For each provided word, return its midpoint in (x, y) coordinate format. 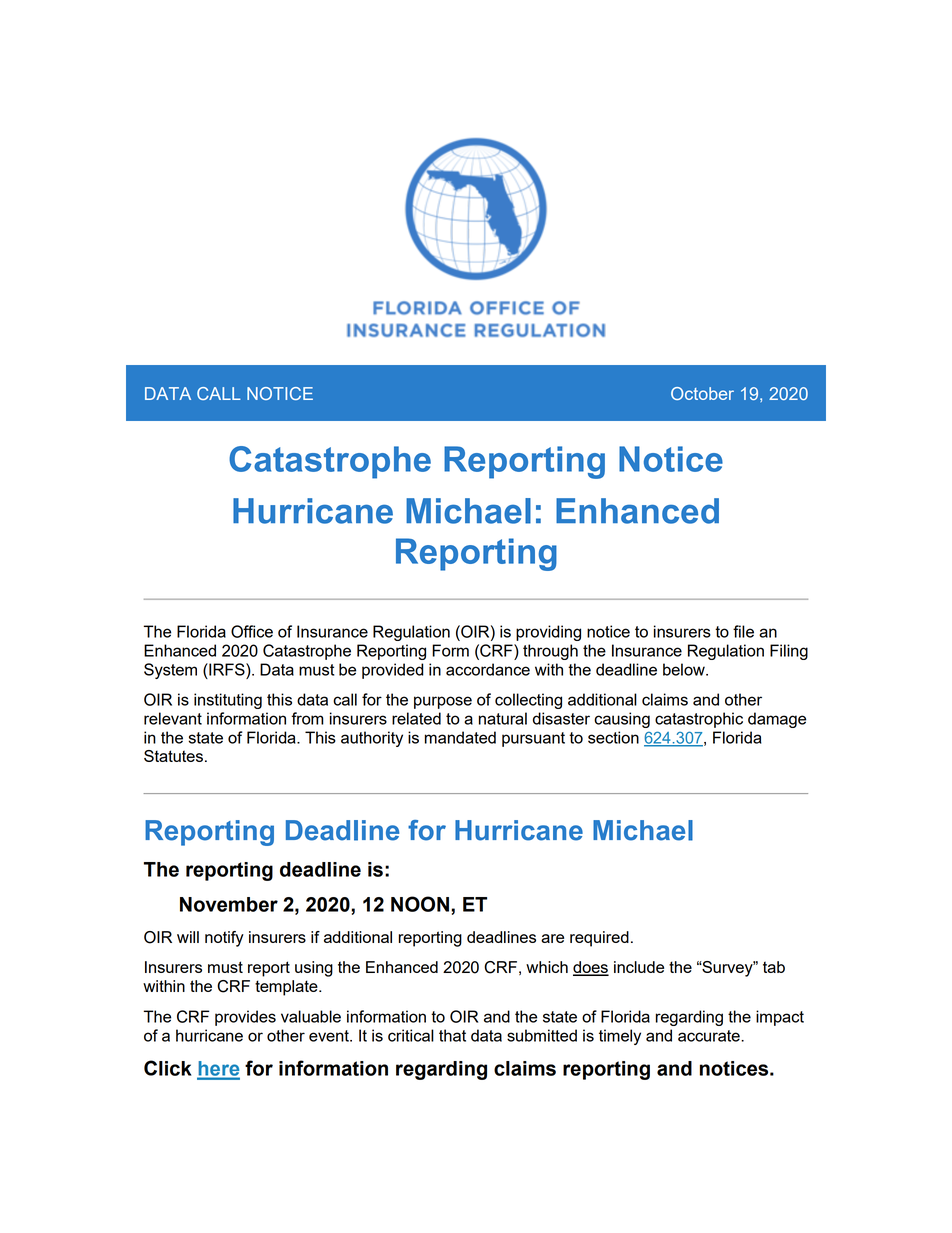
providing (548, 633)
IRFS (227, 669)
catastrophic (699, 720)
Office (252, 631)
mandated (460, 737)
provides (245, 1018)
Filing (789, 652)
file (743, 631)
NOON (420, 904)
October (702, 393)
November (229, 904)
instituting (228, 701)
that (452, 1035)
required (599, 939)
